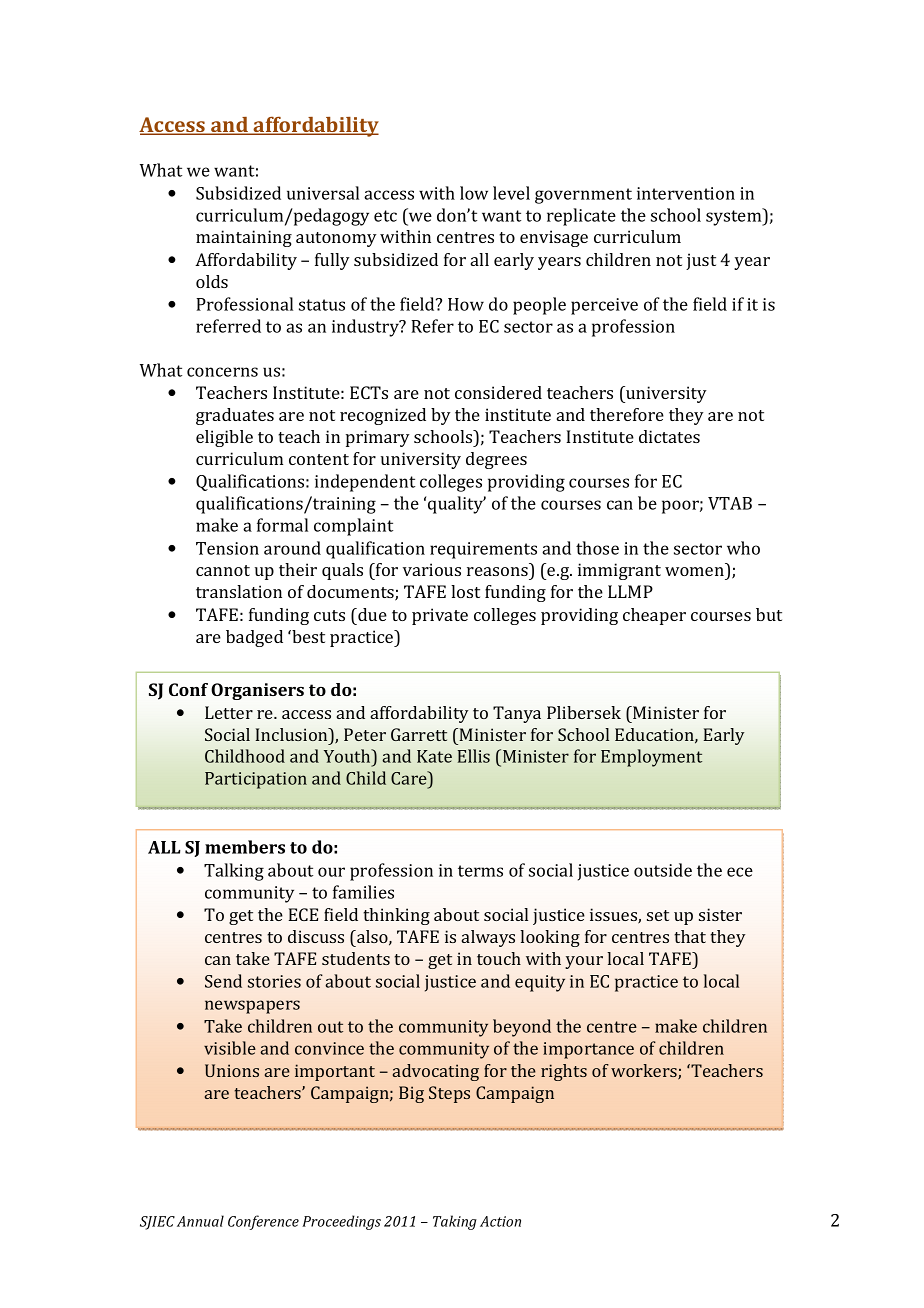 The width and height of the image is (924, 1308). What do you see at coordinates (686, 193) in the image?
I see `intervention` at bounding box center [686, 193].
